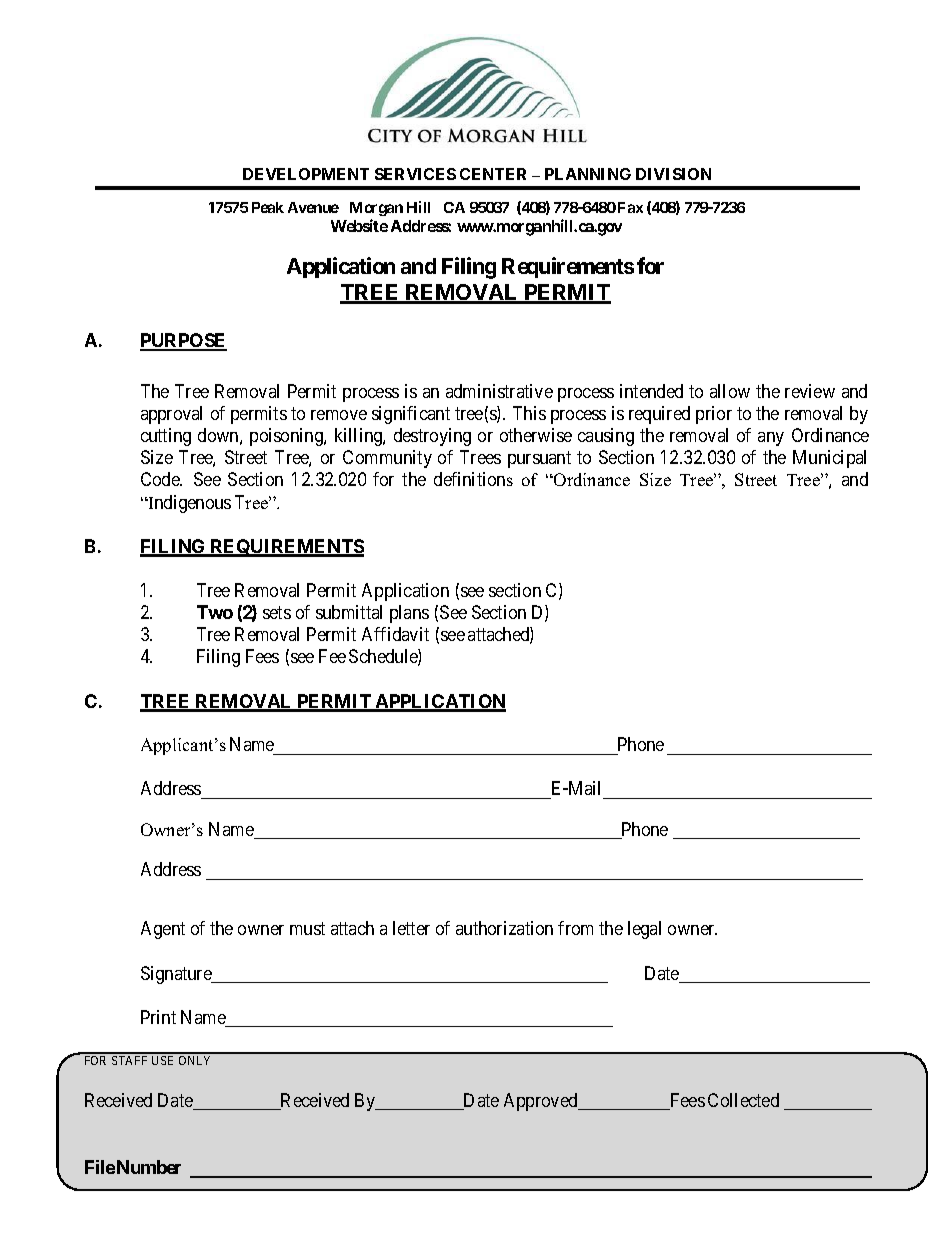 The width and height of the screenshot is (952, 1233). I want to click on authorization, so click(504, 928).
